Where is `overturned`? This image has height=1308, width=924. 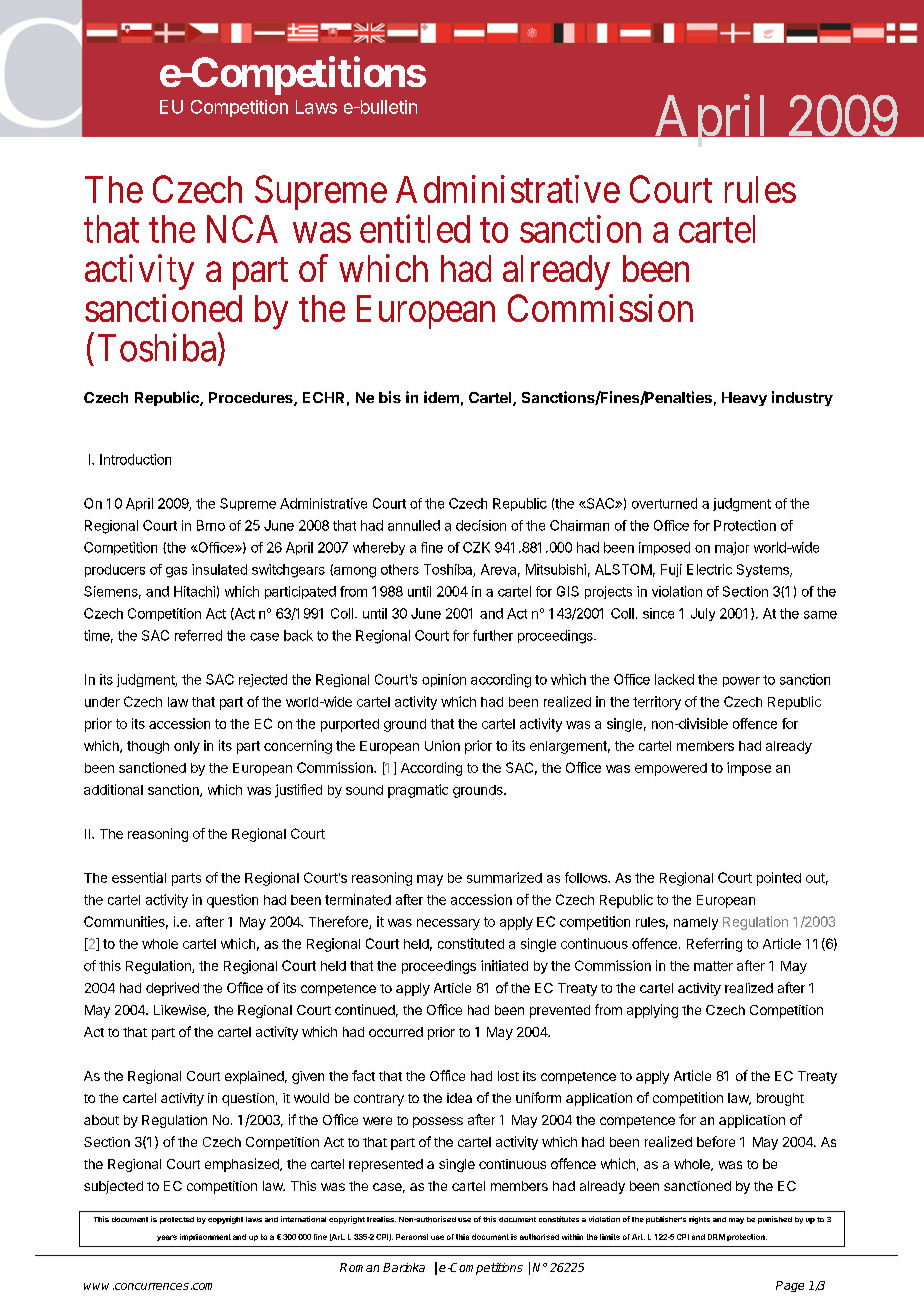
overturned is located at coordinates (664, 503).
